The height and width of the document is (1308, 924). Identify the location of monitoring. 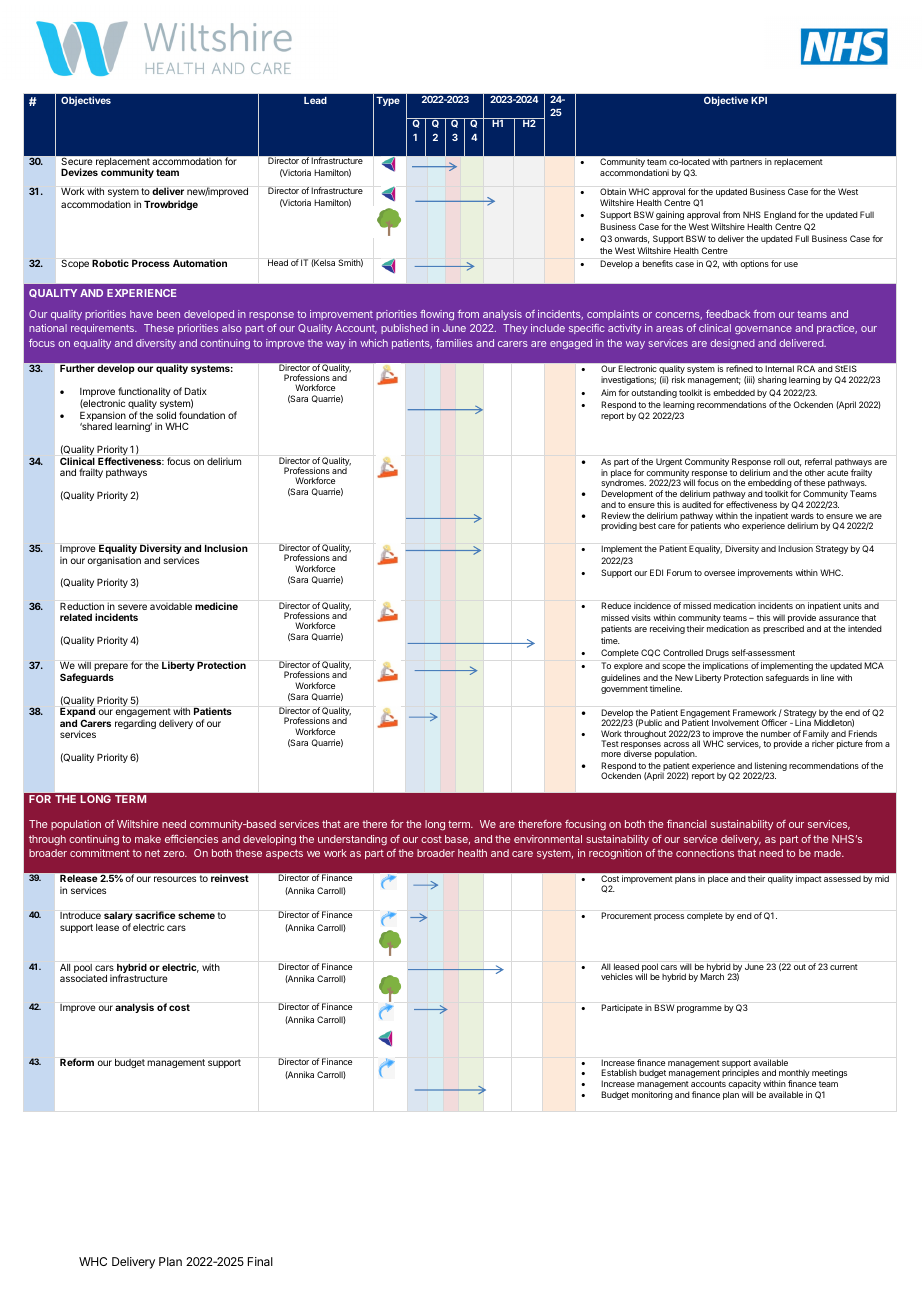
(652, 1095).
